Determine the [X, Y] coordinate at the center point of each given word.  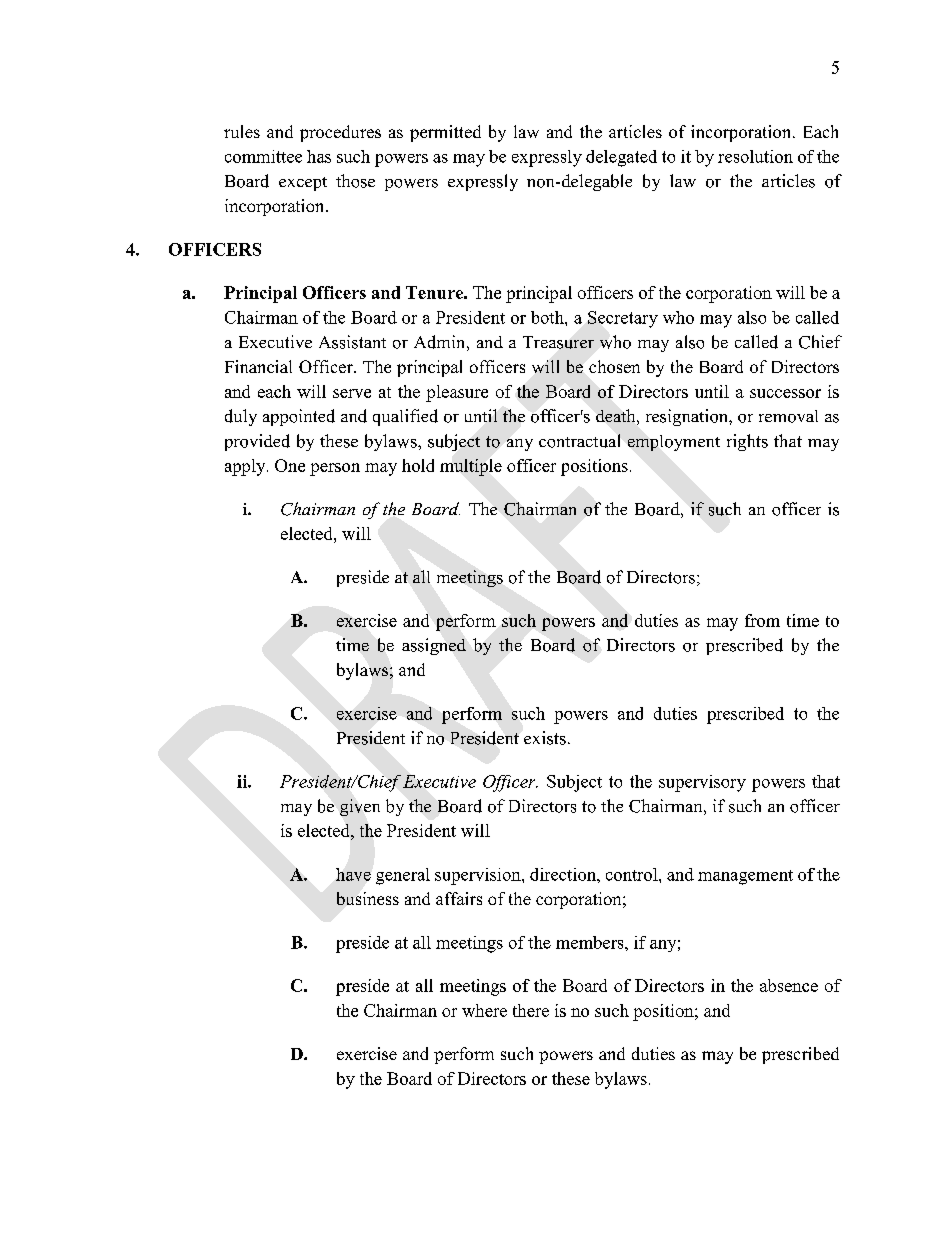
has [319, 156]
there [531, 1010]
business [368, 898]
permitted [445, 133]
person [335, 469]
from [762, 620]
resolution [755, 156]
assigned [434, 646]
